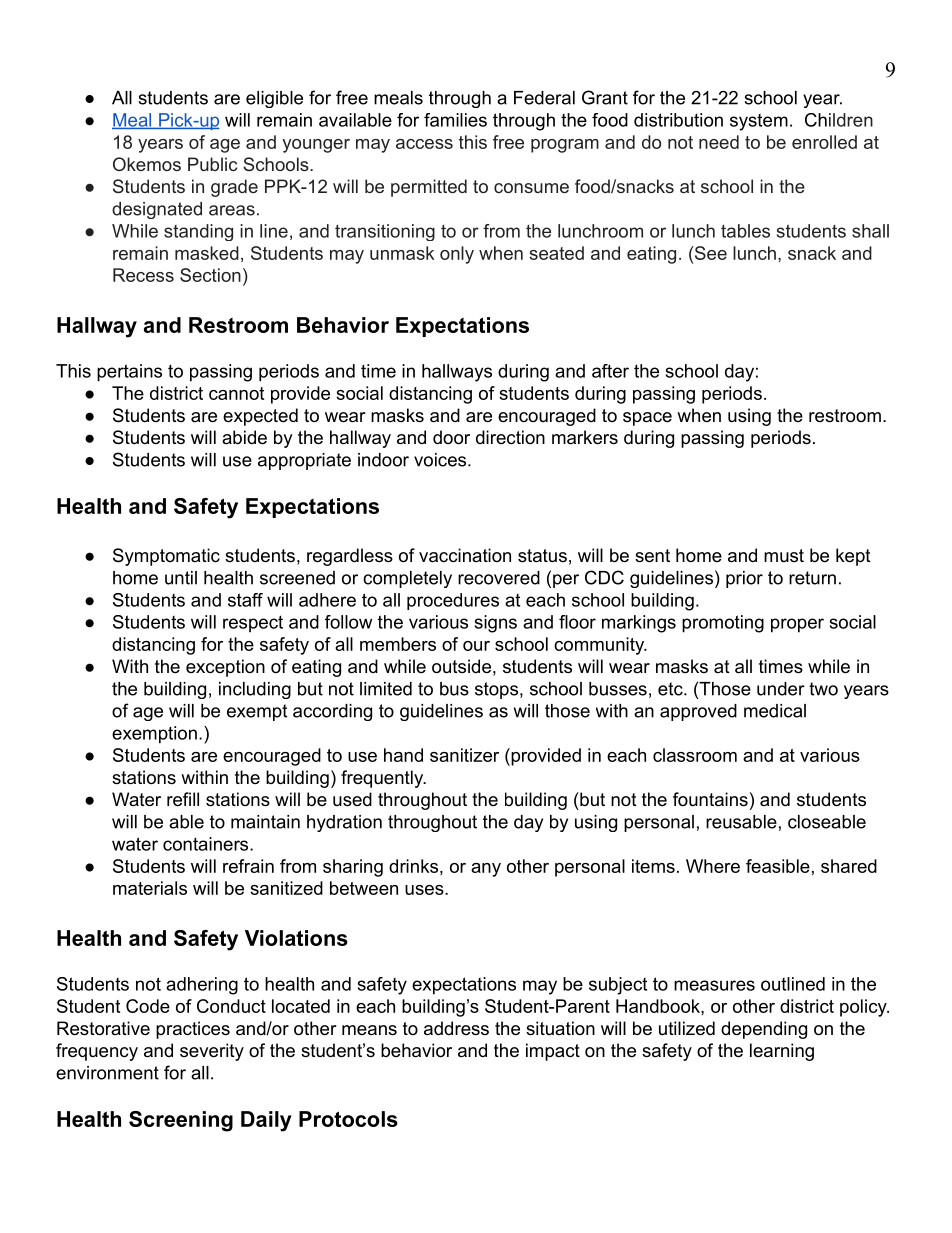 The width and height of the document is (952, 1233). I want to click on proper, so click(797, 625).
